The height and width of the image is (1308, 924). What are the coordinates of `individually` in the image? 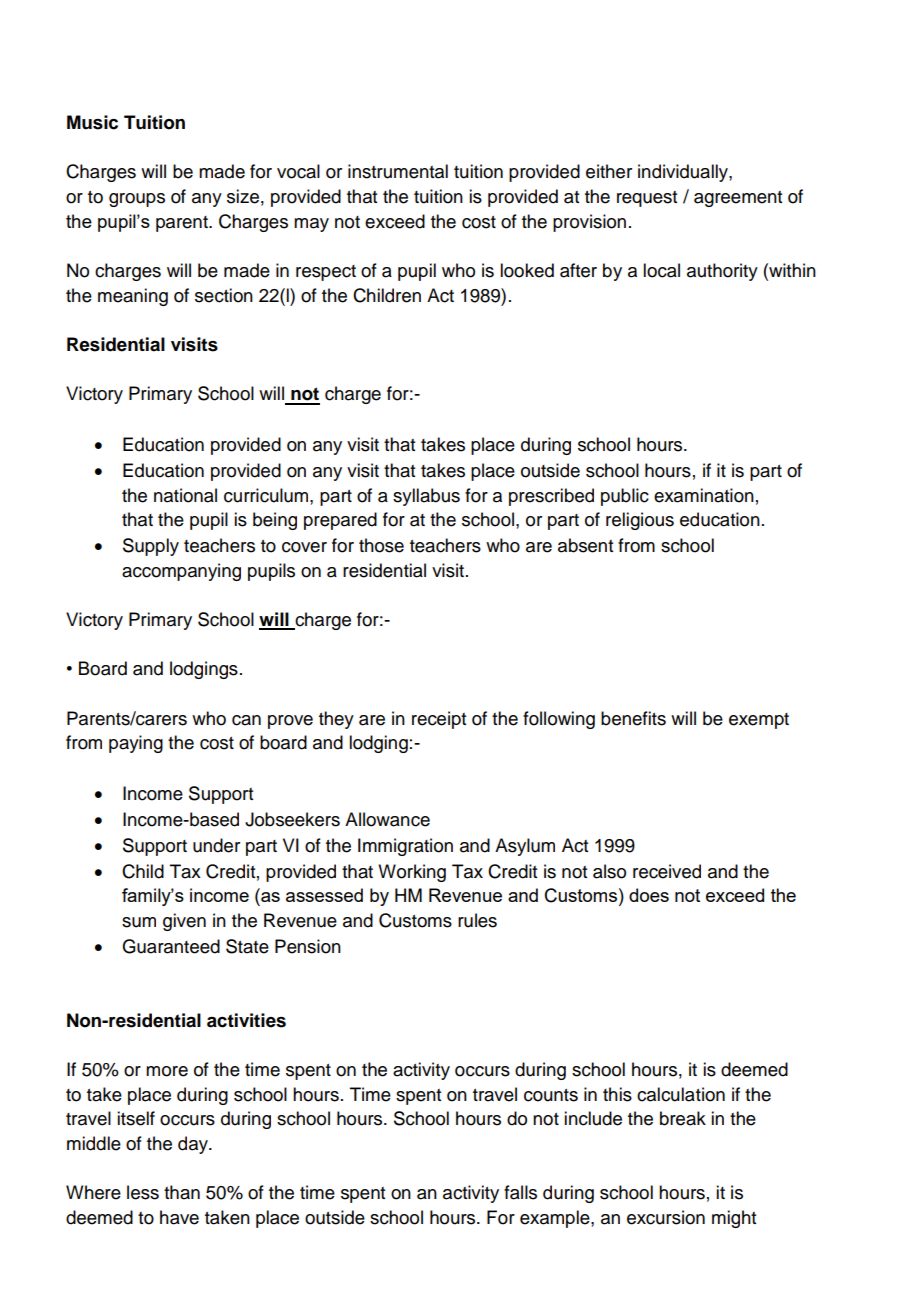 It's located at (684, 173).
